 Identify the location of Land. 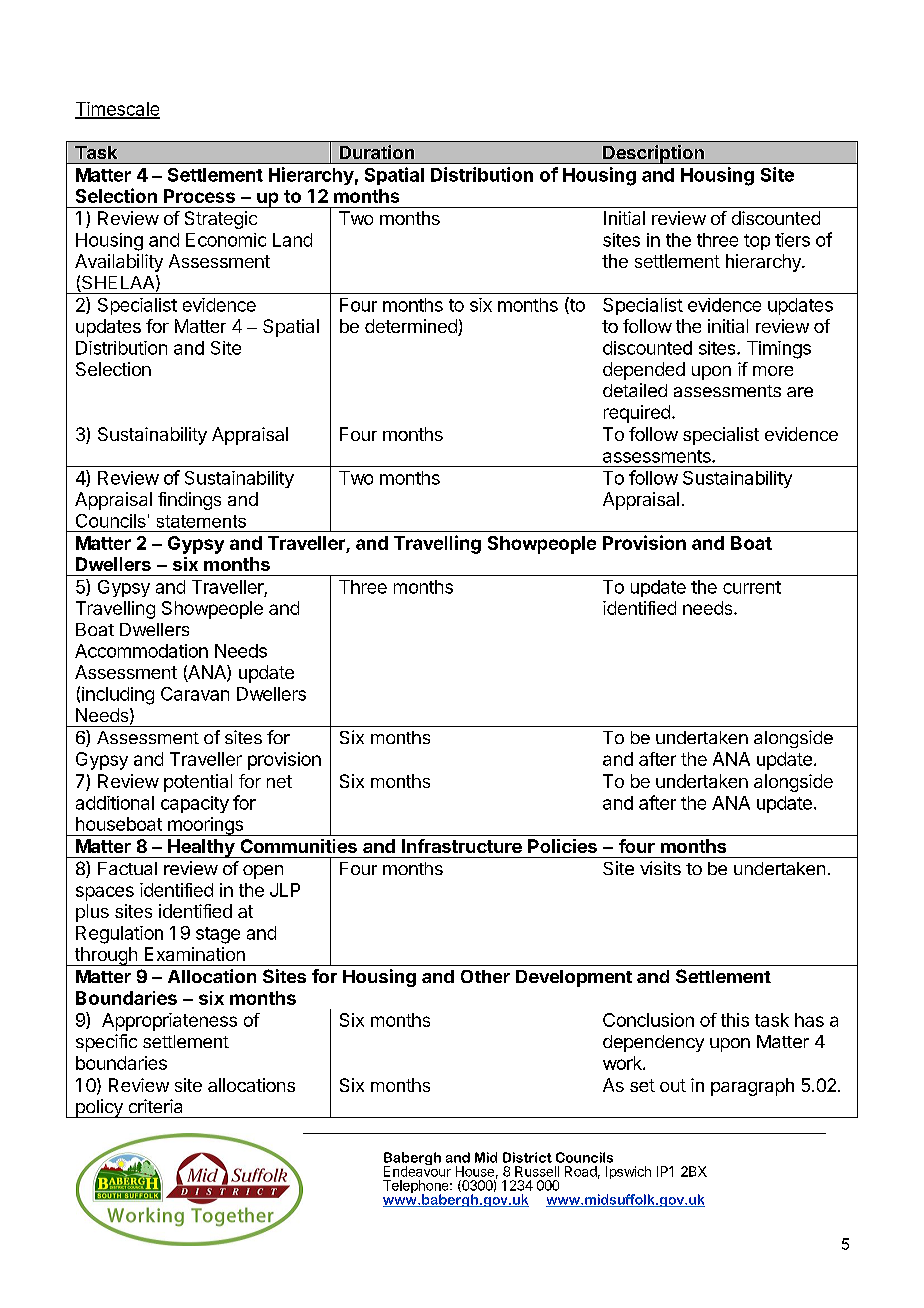
(292, 240).
